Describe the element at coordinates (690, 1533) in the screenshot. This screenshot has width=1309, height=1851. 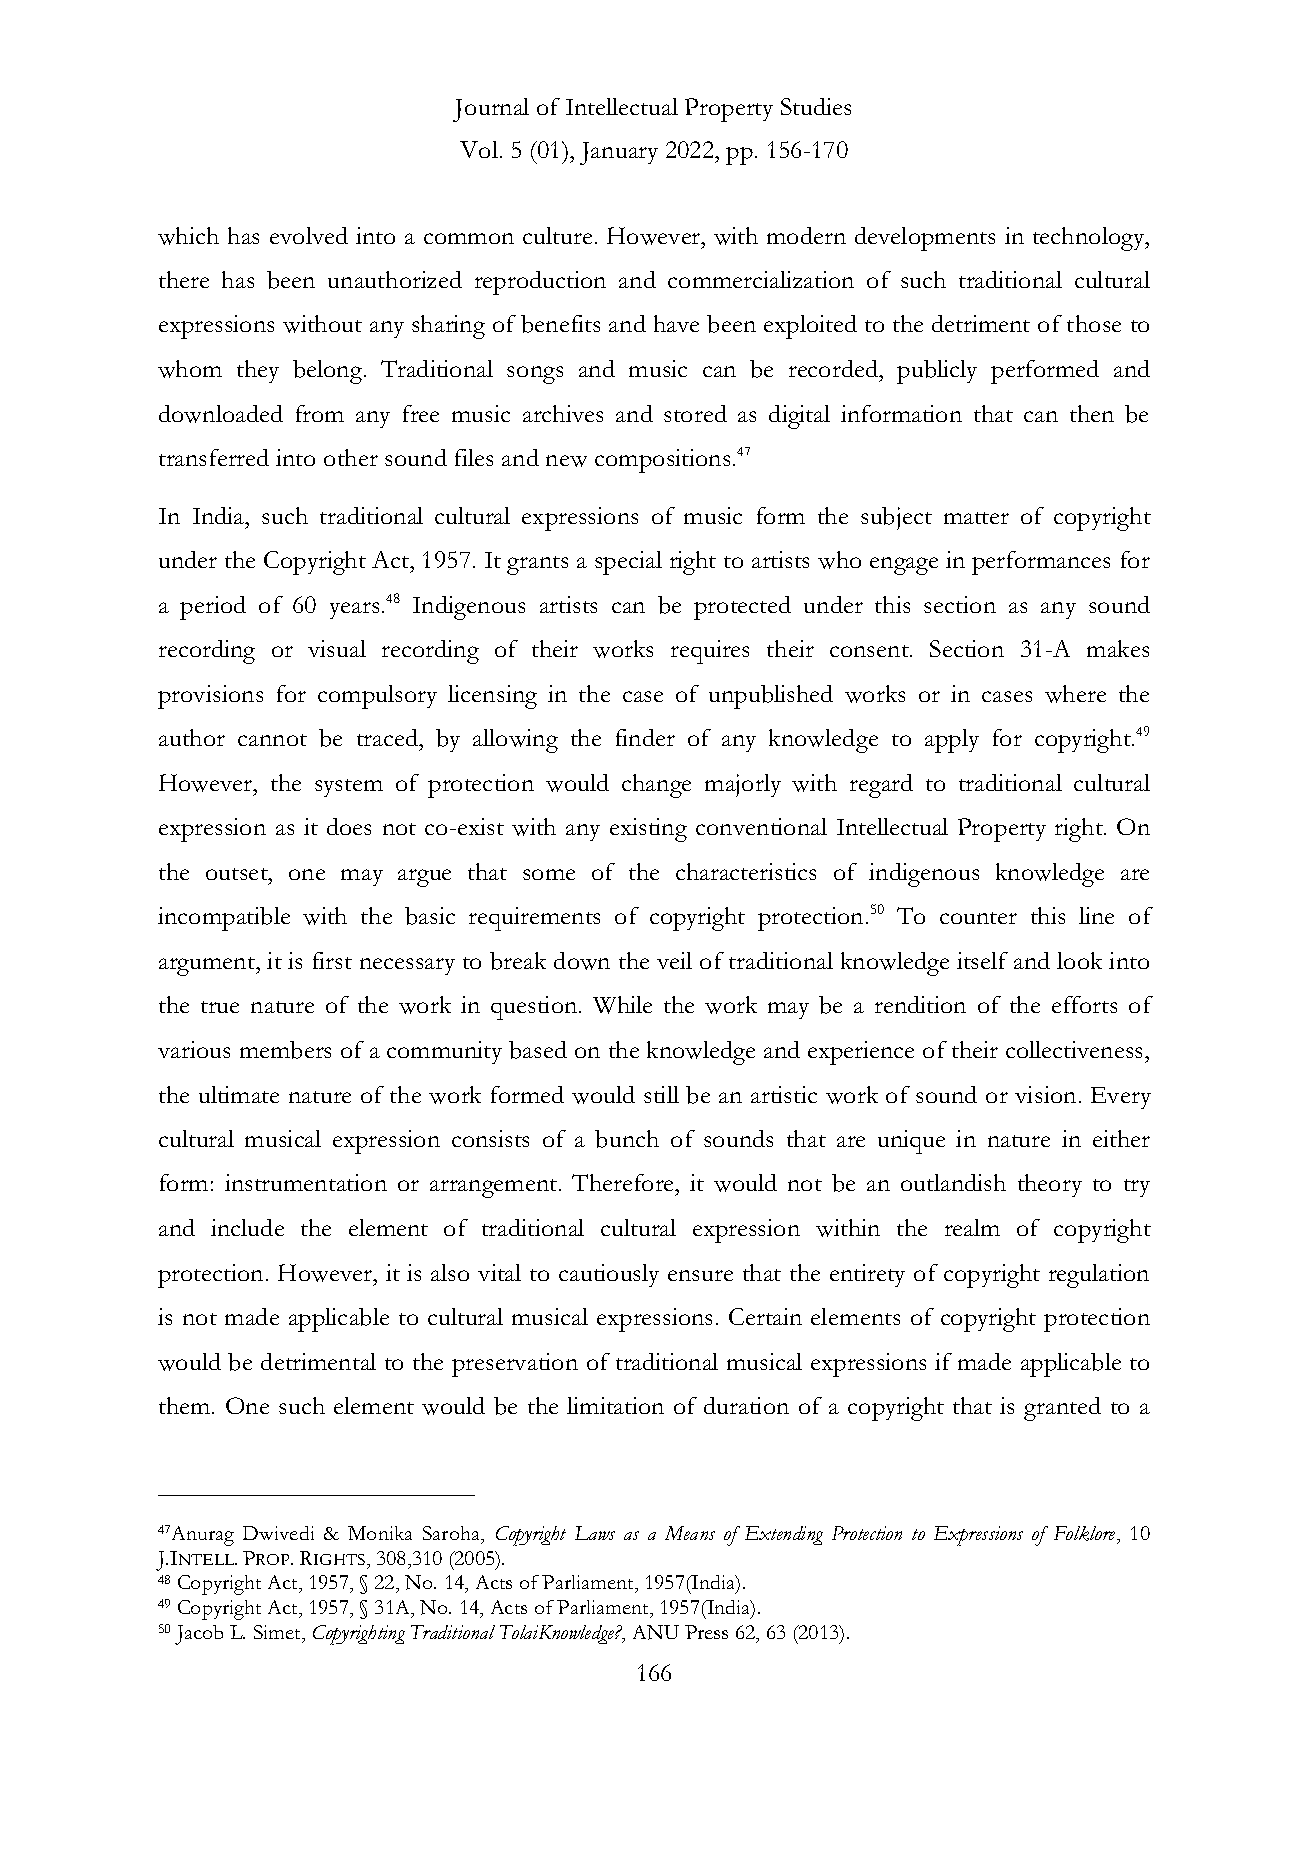
I see `Means` at that location.
